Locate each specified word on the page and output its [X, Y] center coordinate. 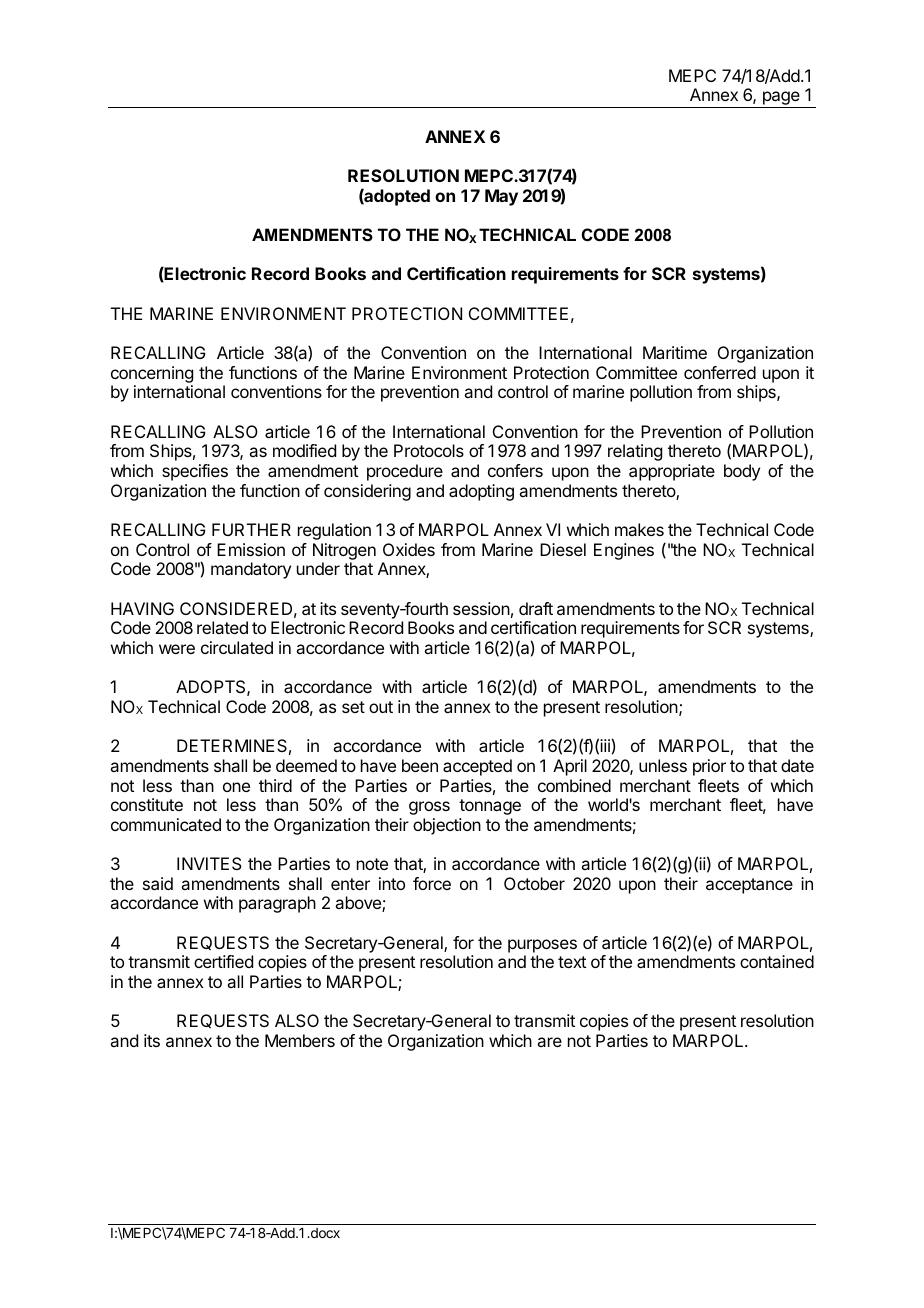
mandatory [251, 570]
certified [223, 961]
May [501, 197]
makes [639, 529]
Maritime [675, 352]
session [481, 608]
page [781, 99]
